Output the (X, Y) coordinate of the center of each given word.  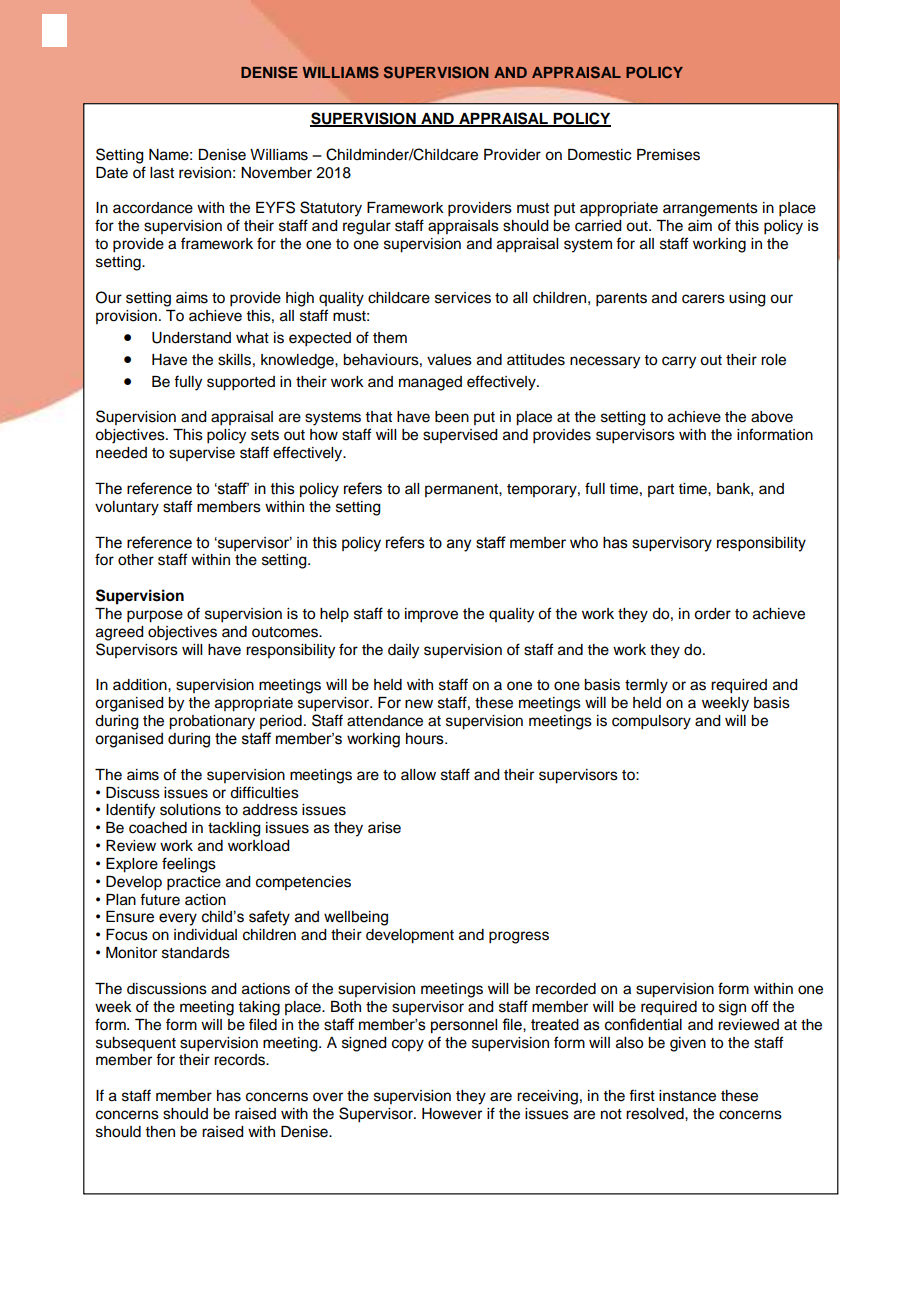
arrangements (710, 210)
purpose (155, 616)
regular (367, 227)
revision (205, 173)
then (160, 1132)
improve (431, 615)
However (452, 1114)
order (712, 614)
